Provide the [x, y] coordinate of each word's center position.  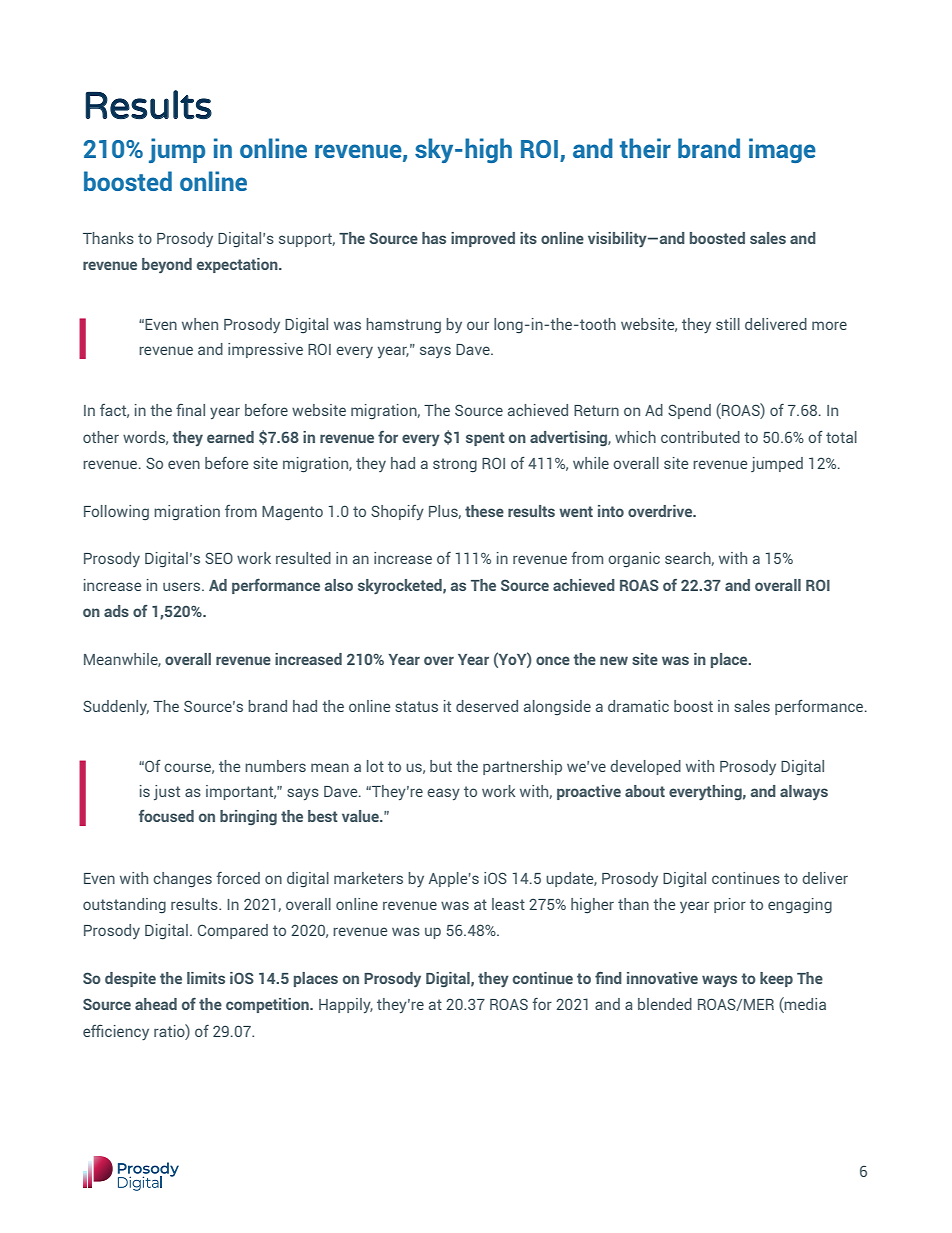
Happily [346, 1005]
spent [485, 439]
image [782, 150]
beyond [167, 265]
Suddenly [116, 707]
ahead [156, 1004]
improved [483, 239]
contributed [700, 437]
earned [230, 437]
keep [776, 979]
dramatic [638, 706]
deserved [487, 706]
